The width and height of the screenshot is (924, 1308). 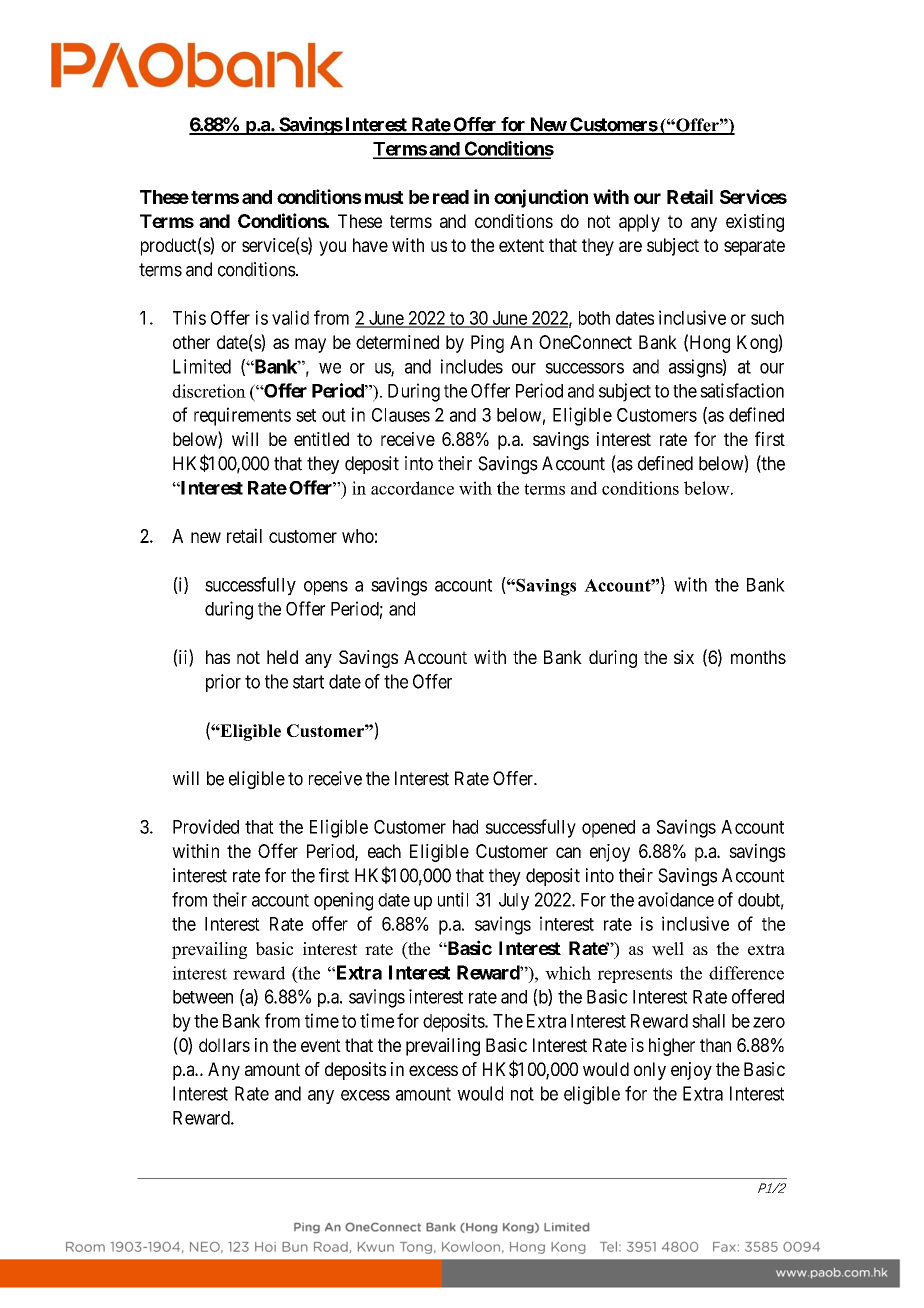 I want to click on start, so click(x=308, y=682).
